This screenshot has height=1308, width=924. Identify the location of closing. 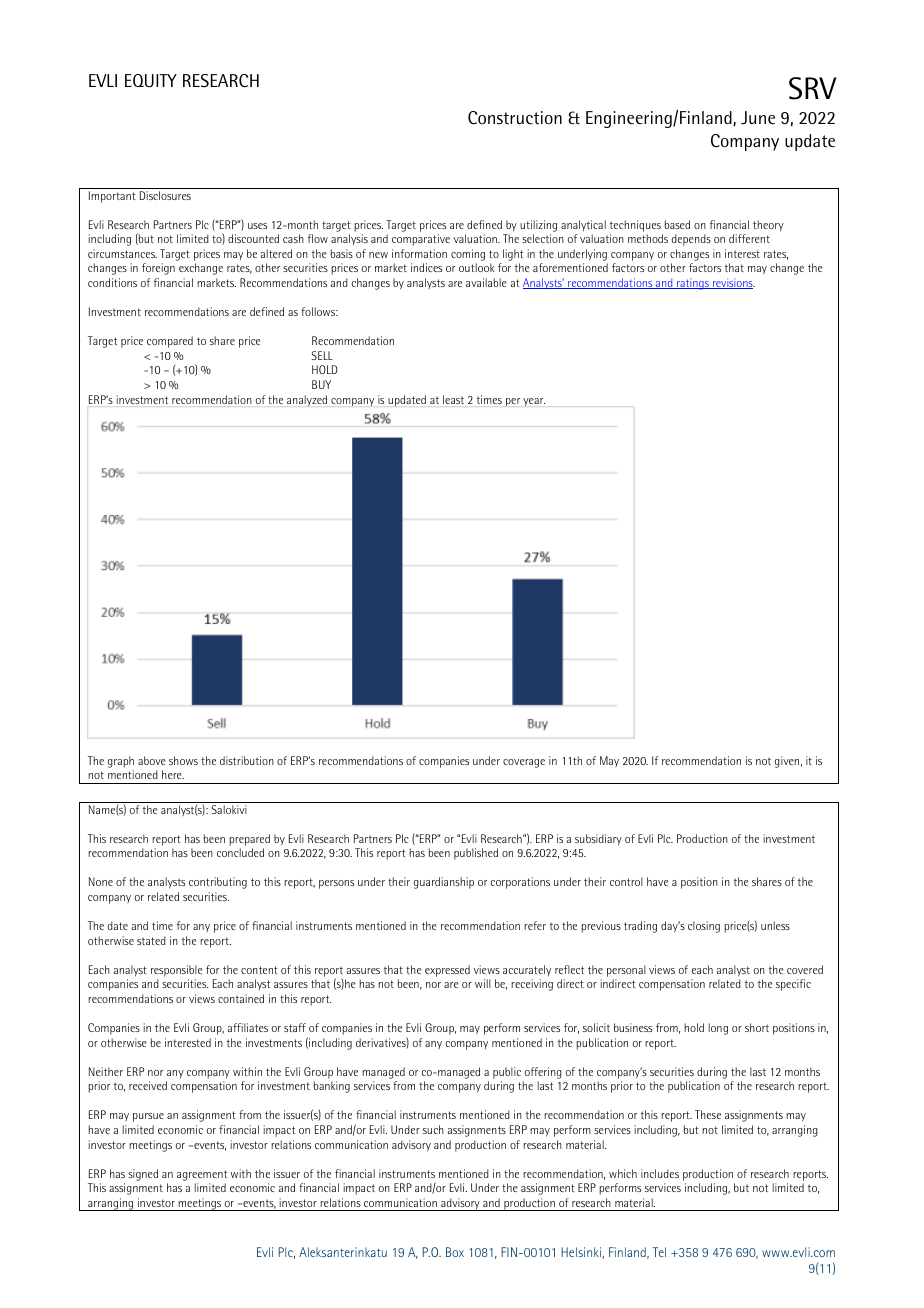
(704, 927).
